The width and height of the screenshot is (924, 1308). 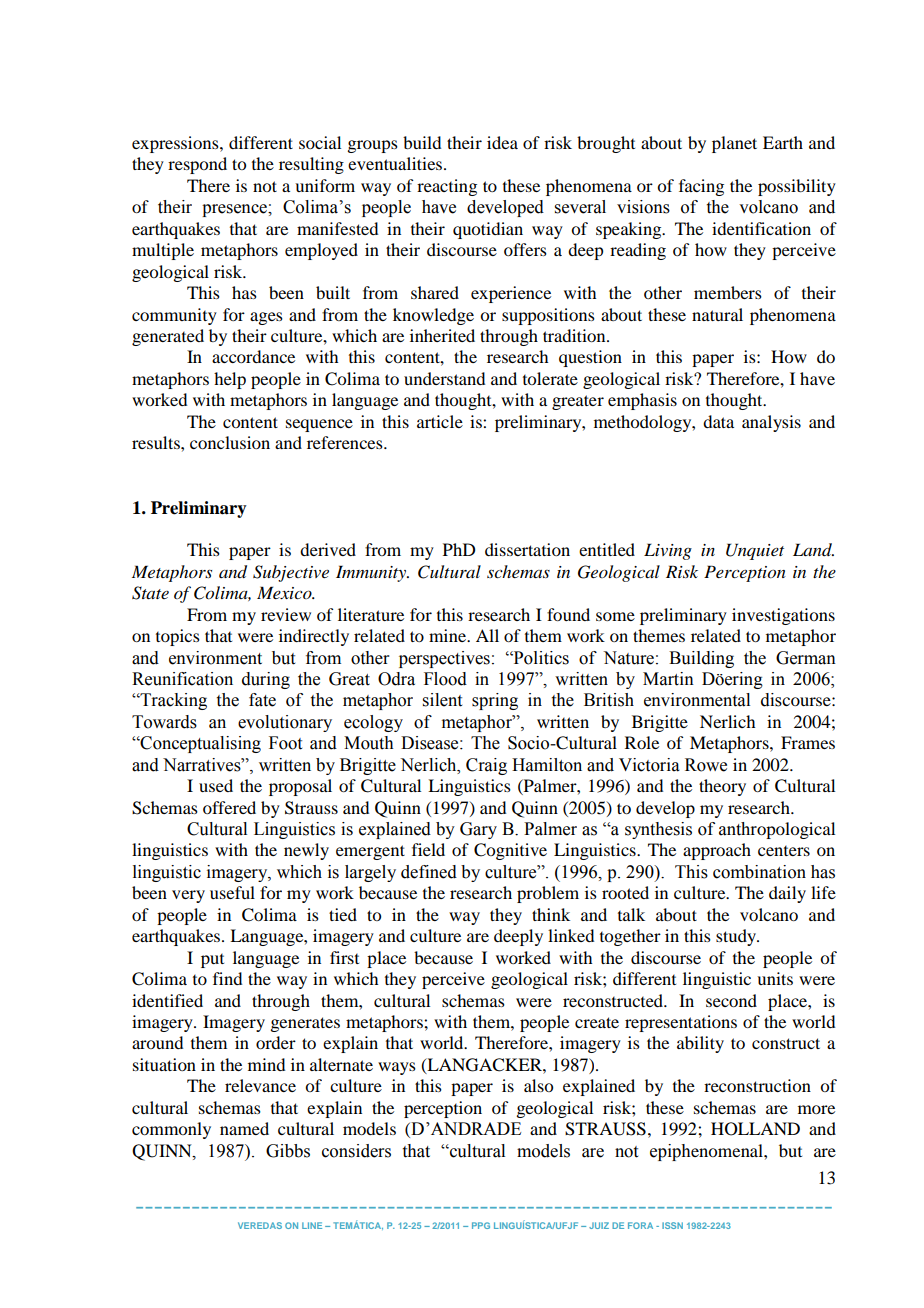 I want to click on reacting, so click(x=447, y=187).
